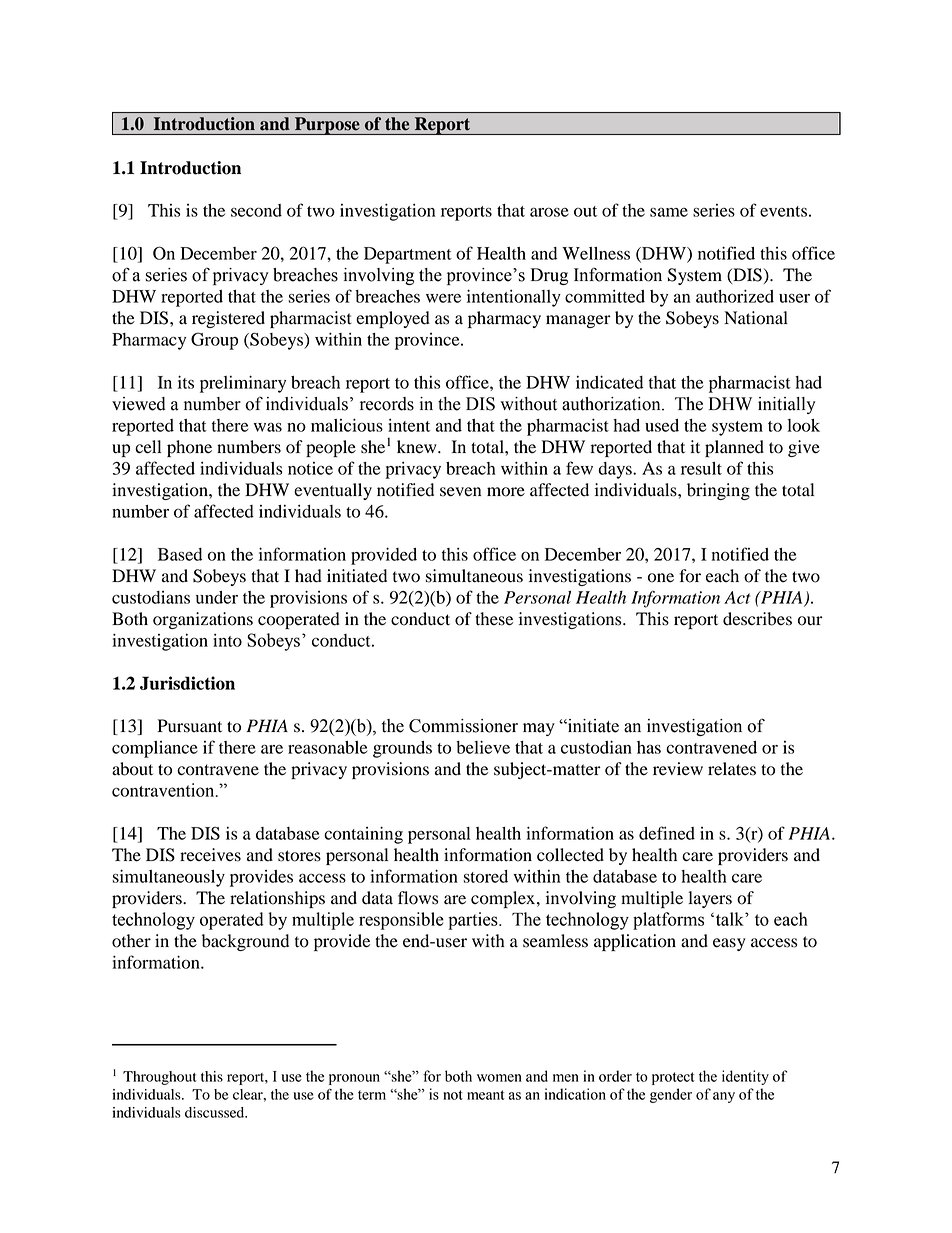  What do you see at coordinates (745, 1077) in the screenshot?
I see `identity` at bounding box center [745, 1077].
